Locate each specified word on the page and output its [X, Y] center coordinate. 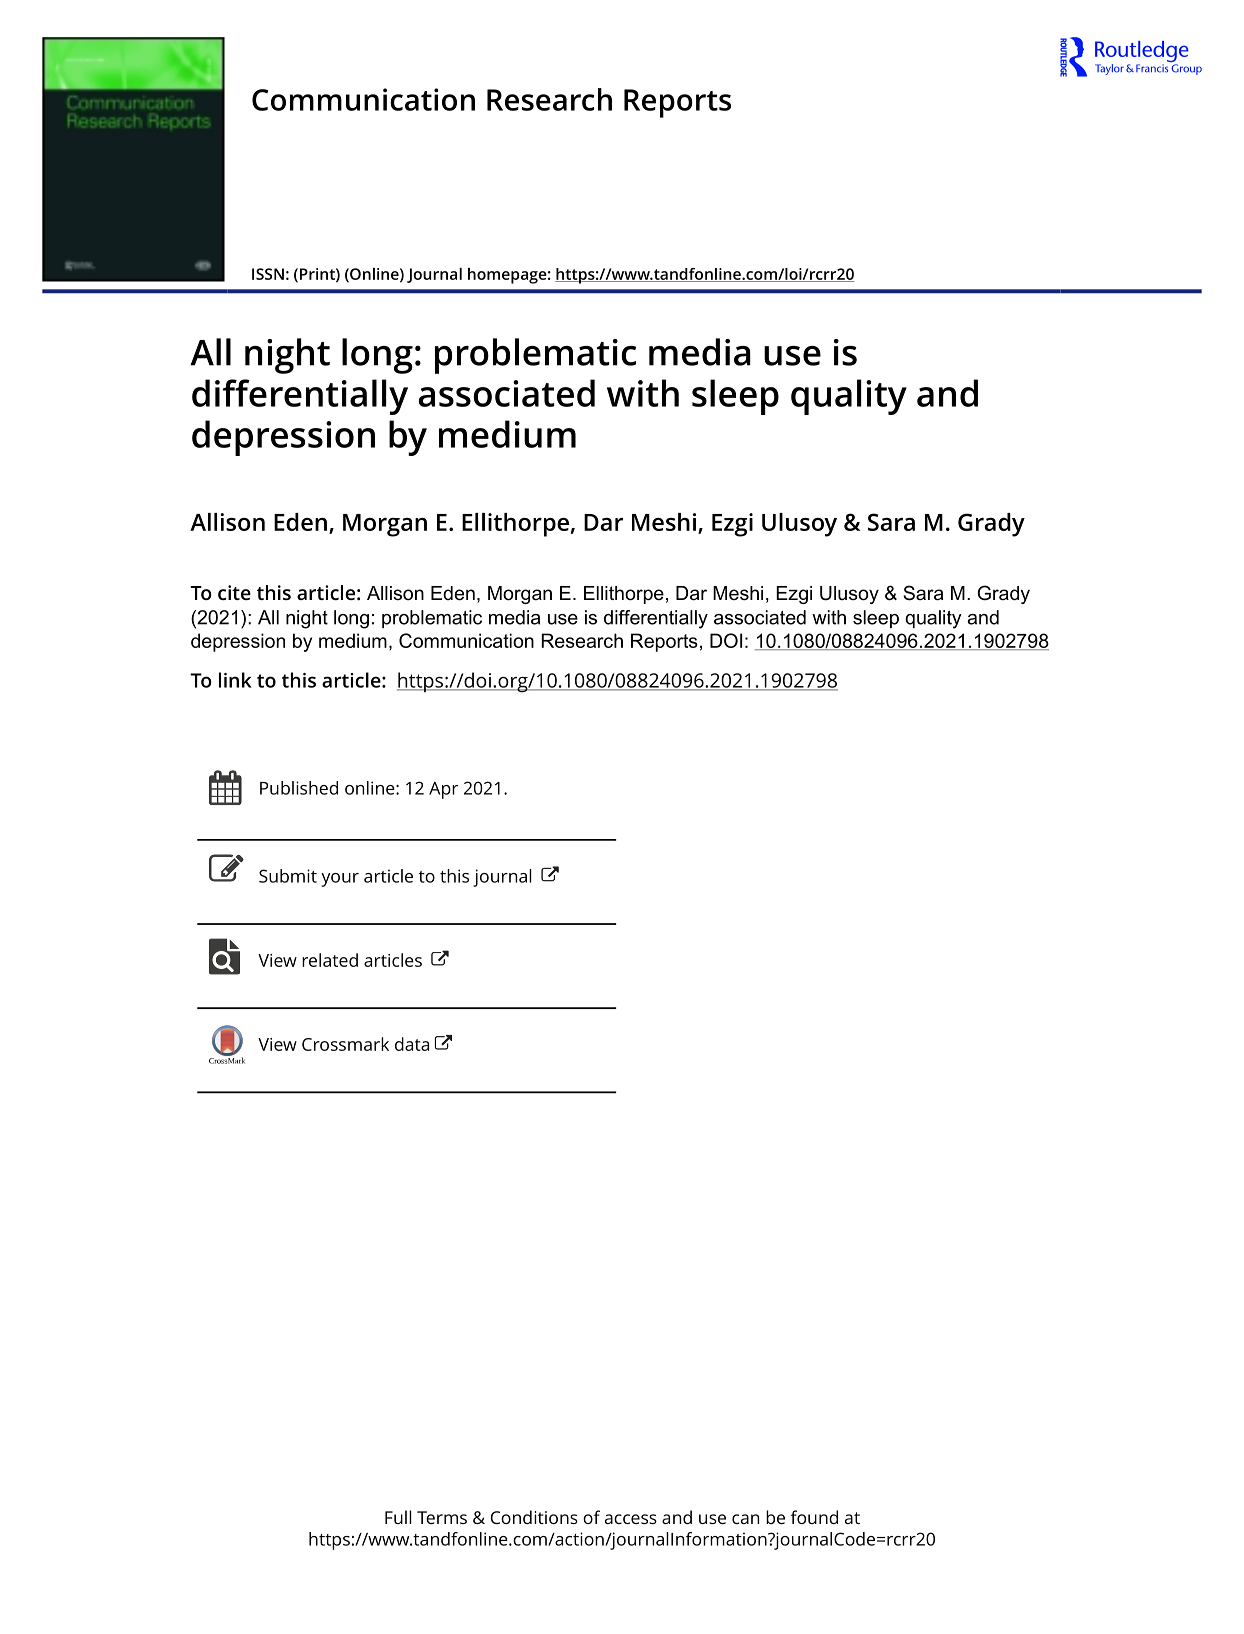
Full [398, 1517]
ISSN [268, 274]
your [340, 880]
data [412, 1044]
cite [234, 592]
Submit [288, 876]
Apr [443, 790]
